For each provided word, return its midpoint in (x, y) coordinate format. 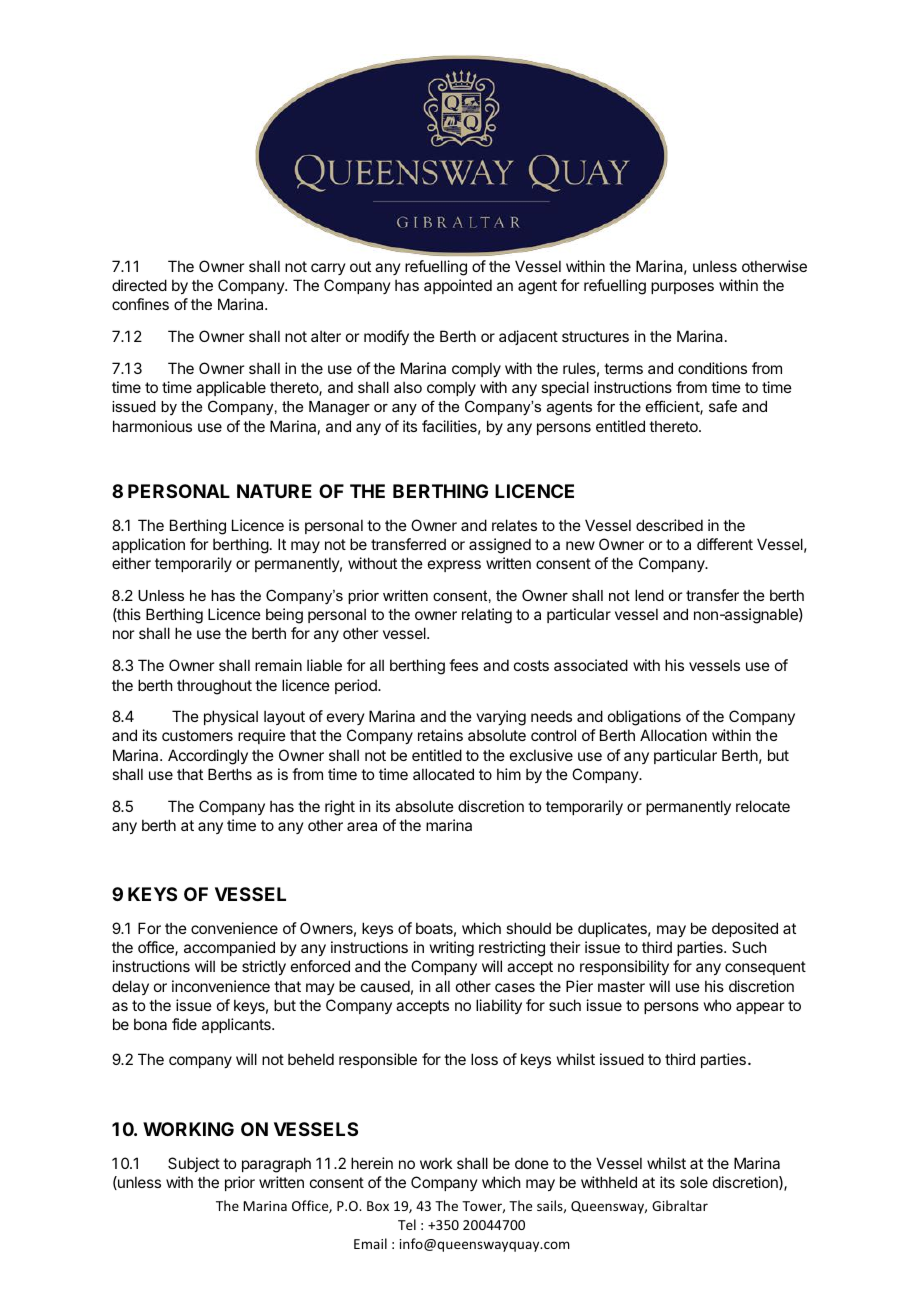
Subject (194, 1164)
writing (452, 949)
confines (140, 304)
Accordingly (208, 757)
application (148, 545)
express (454, 566)
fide (184, 1024)
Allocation (673, 735)
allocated (443, 774)
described (669, 525)
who (717, 1005)
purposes (682, 288)
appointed (458, 286)
